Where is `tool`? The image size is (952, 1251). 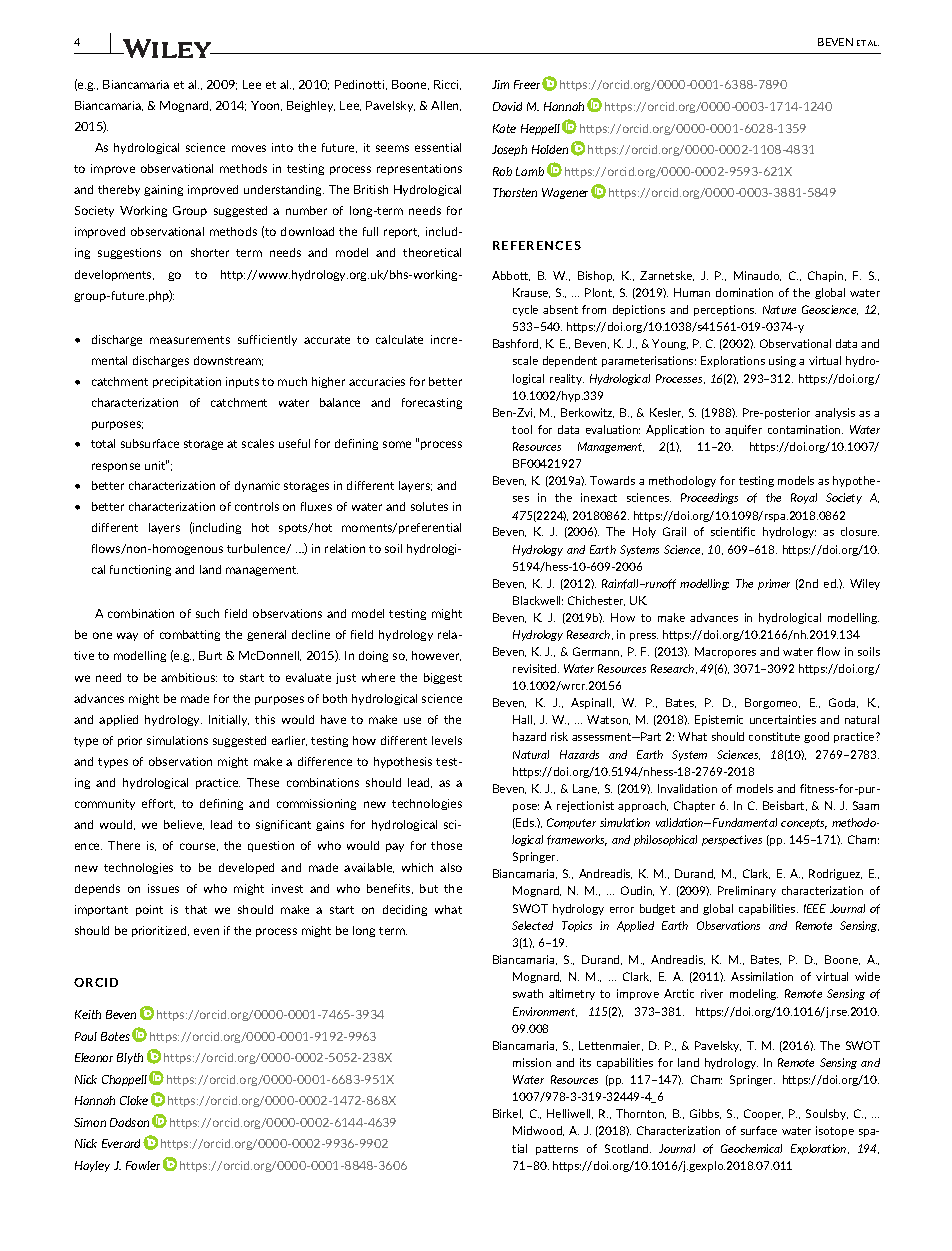
tool is located at coordinates (522, 429).
